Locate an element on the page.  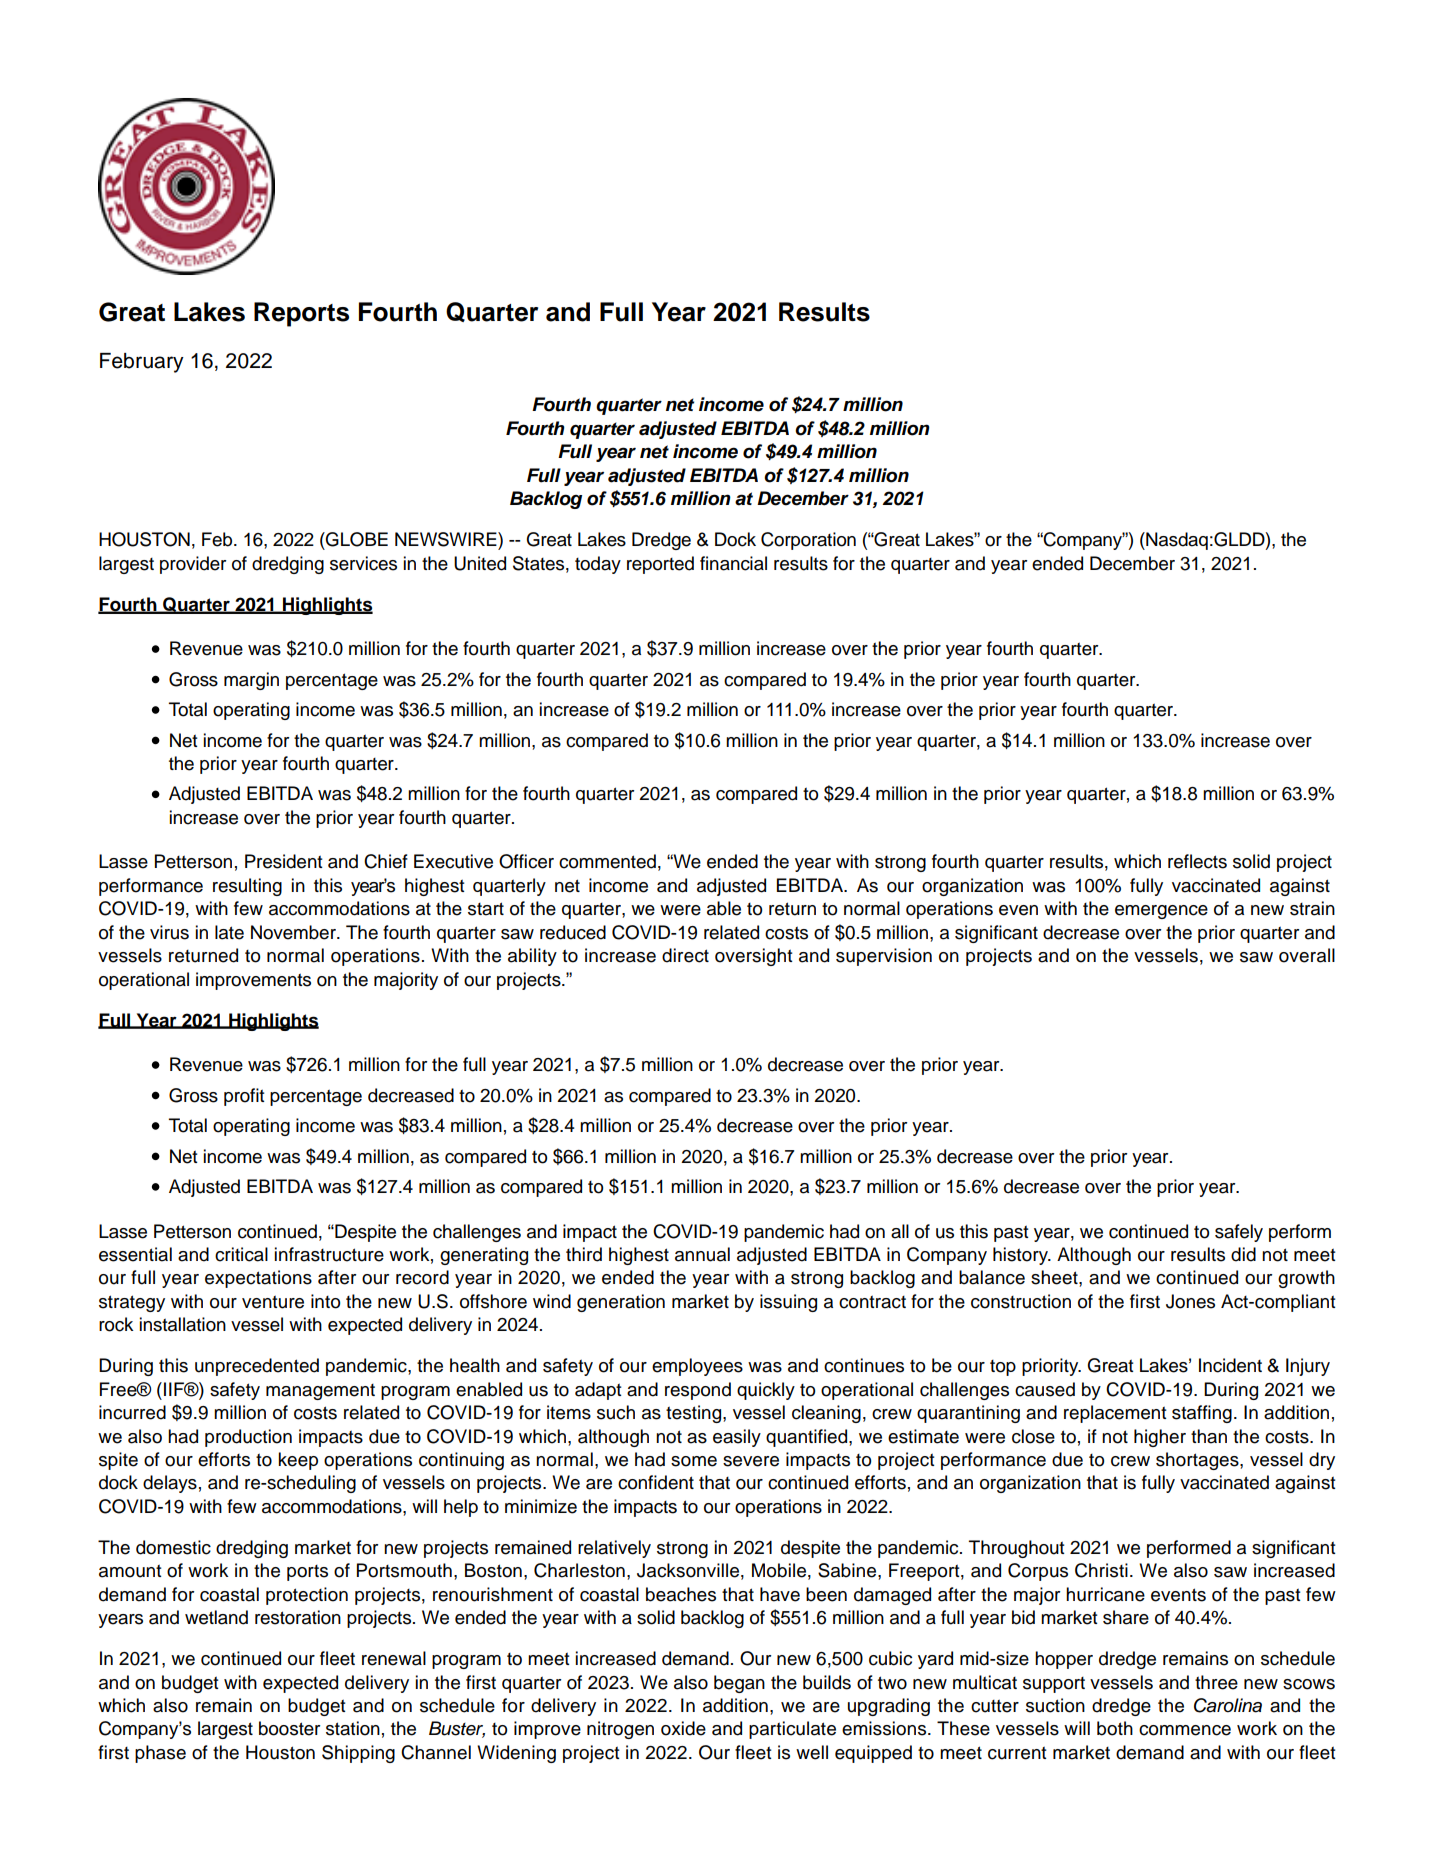
expectations is located at coordinates (258, 1279).
